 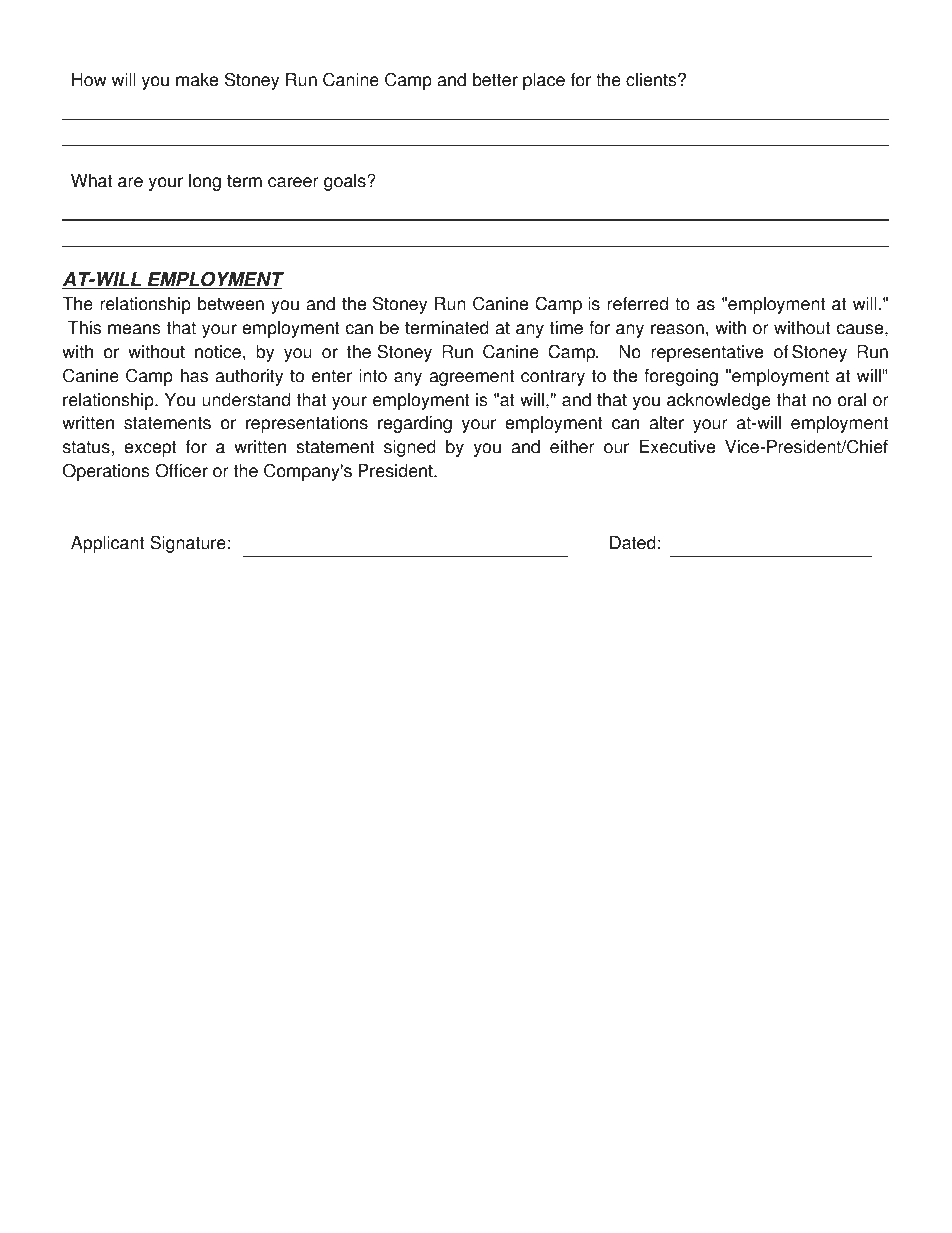 I want to click on place, so click(x=544, y=81).
